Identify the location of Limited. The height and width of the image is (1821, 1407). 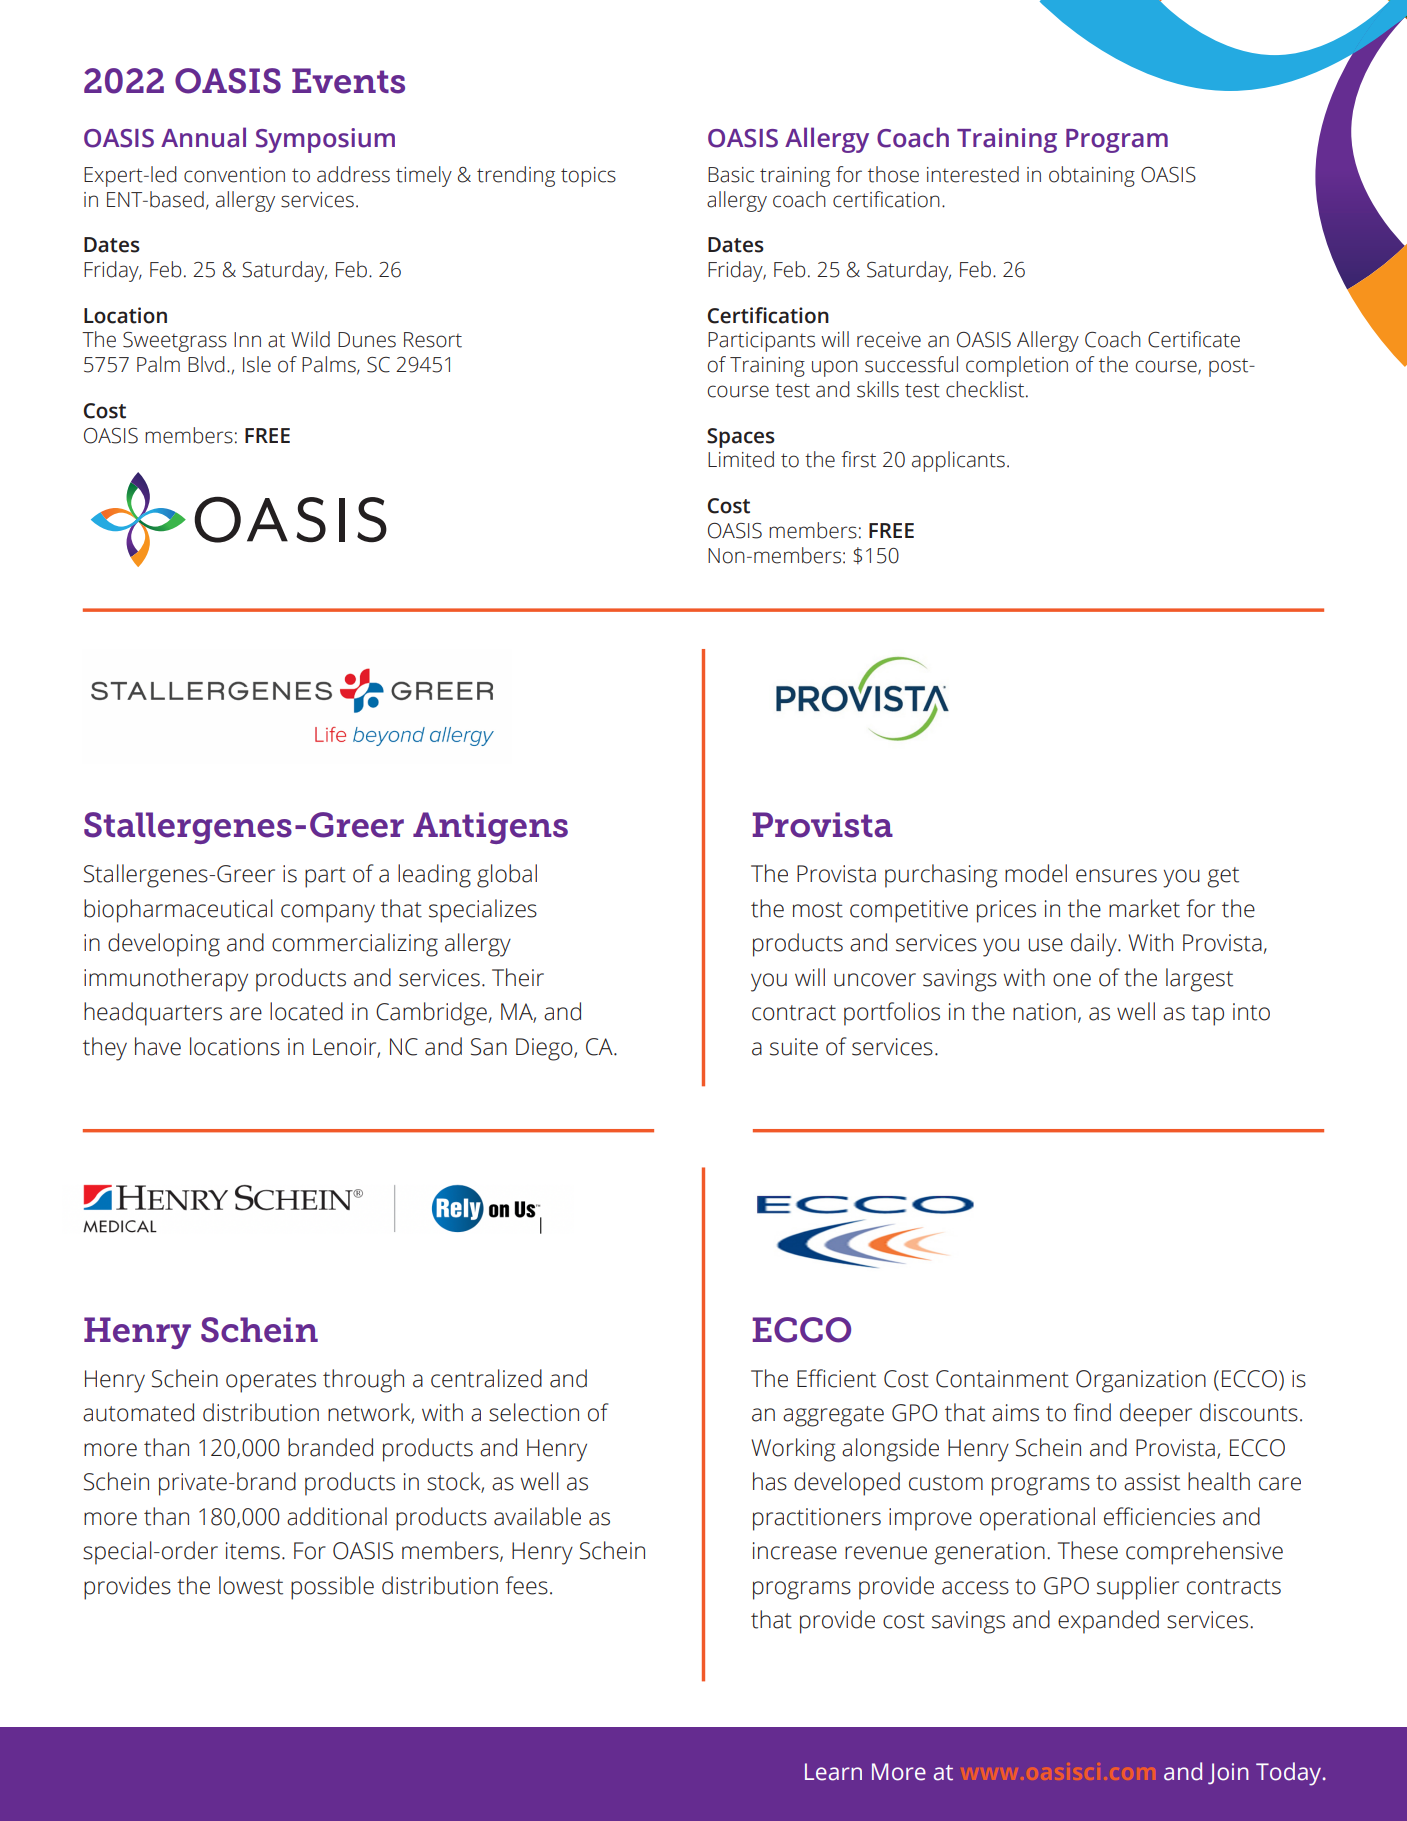
(741, 459).
